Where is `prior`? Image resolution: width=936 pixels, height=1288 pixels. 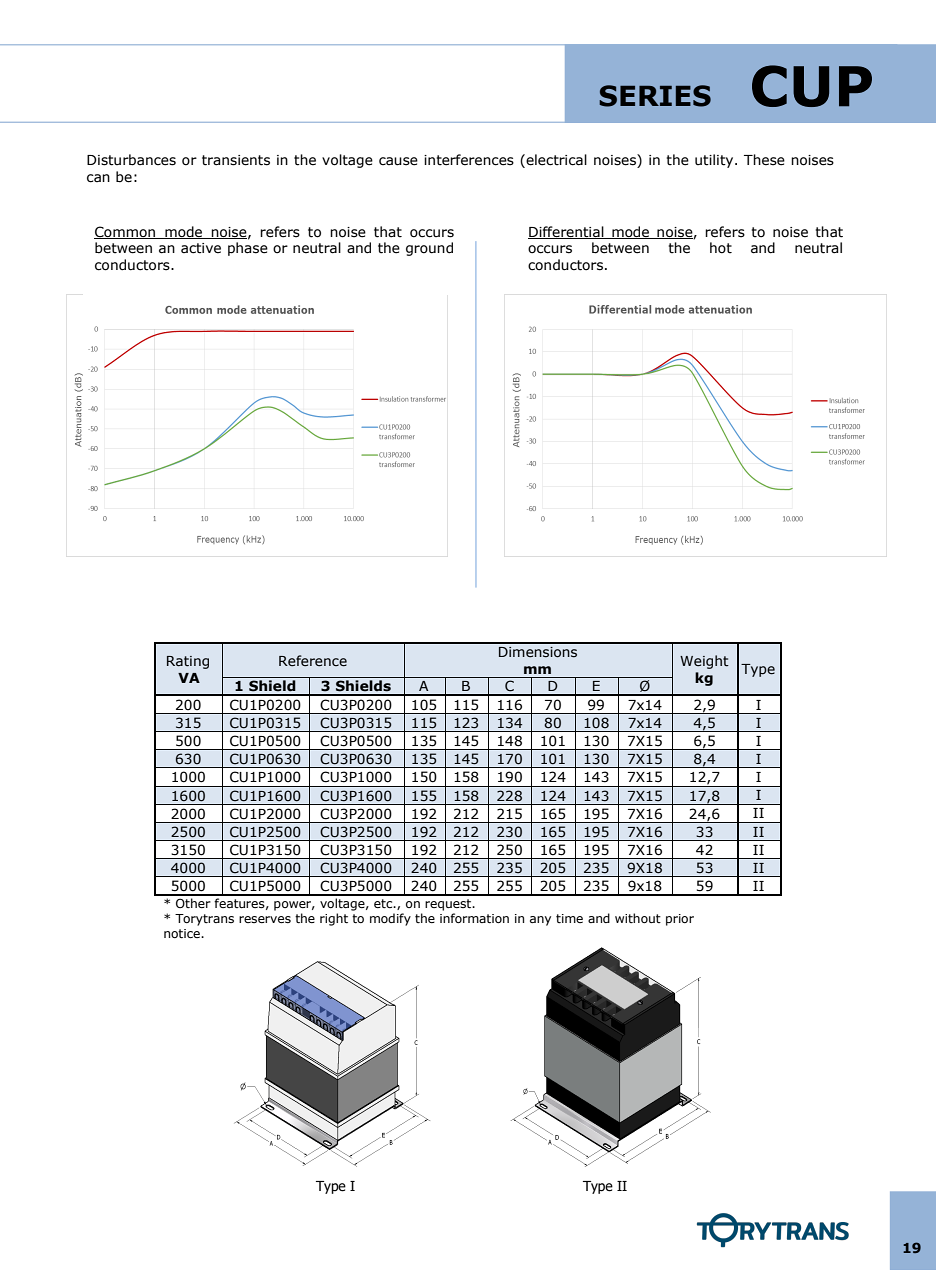
prior is located at coordinates (680, 920).
